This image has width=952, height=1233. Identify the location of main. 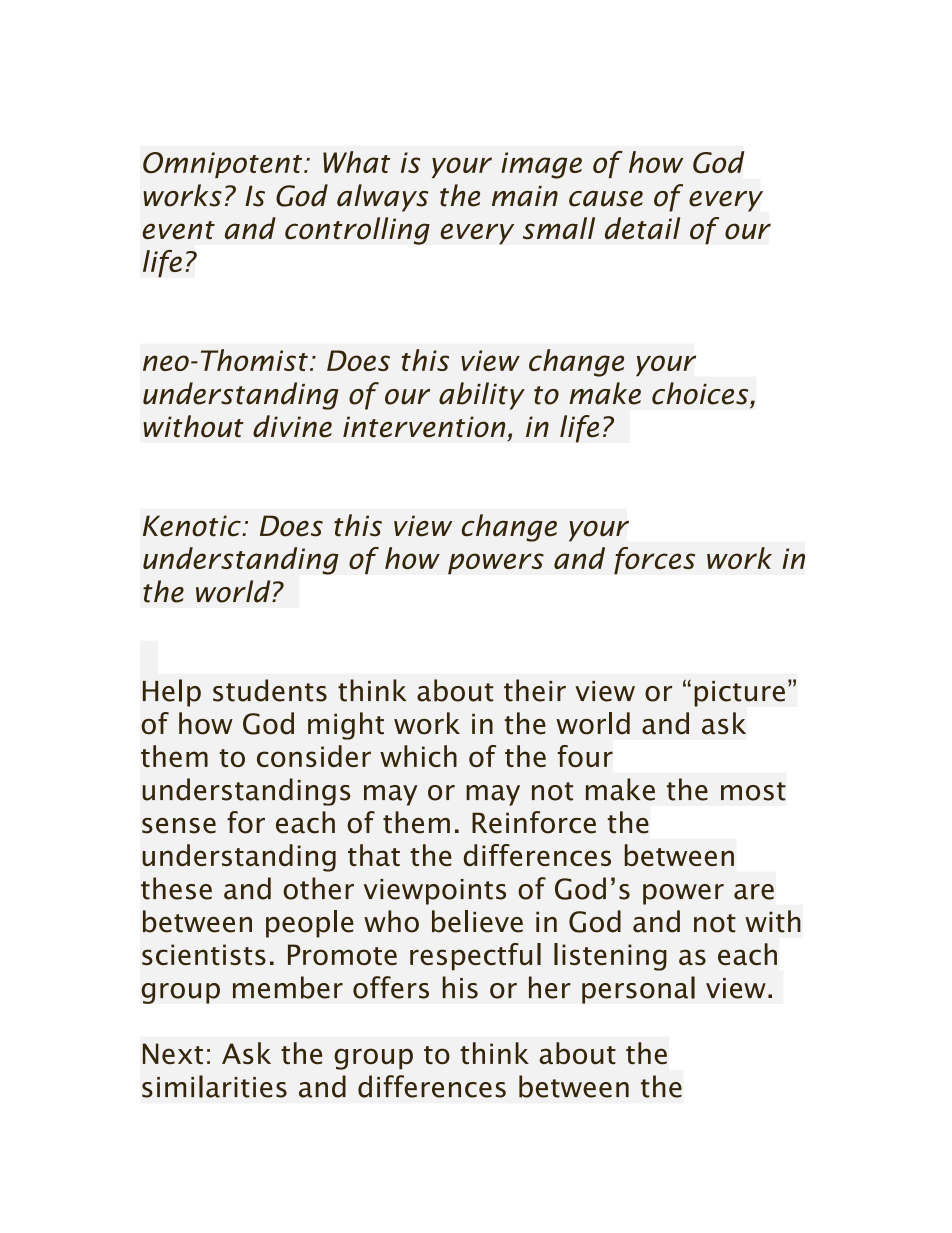
(525, 196).
